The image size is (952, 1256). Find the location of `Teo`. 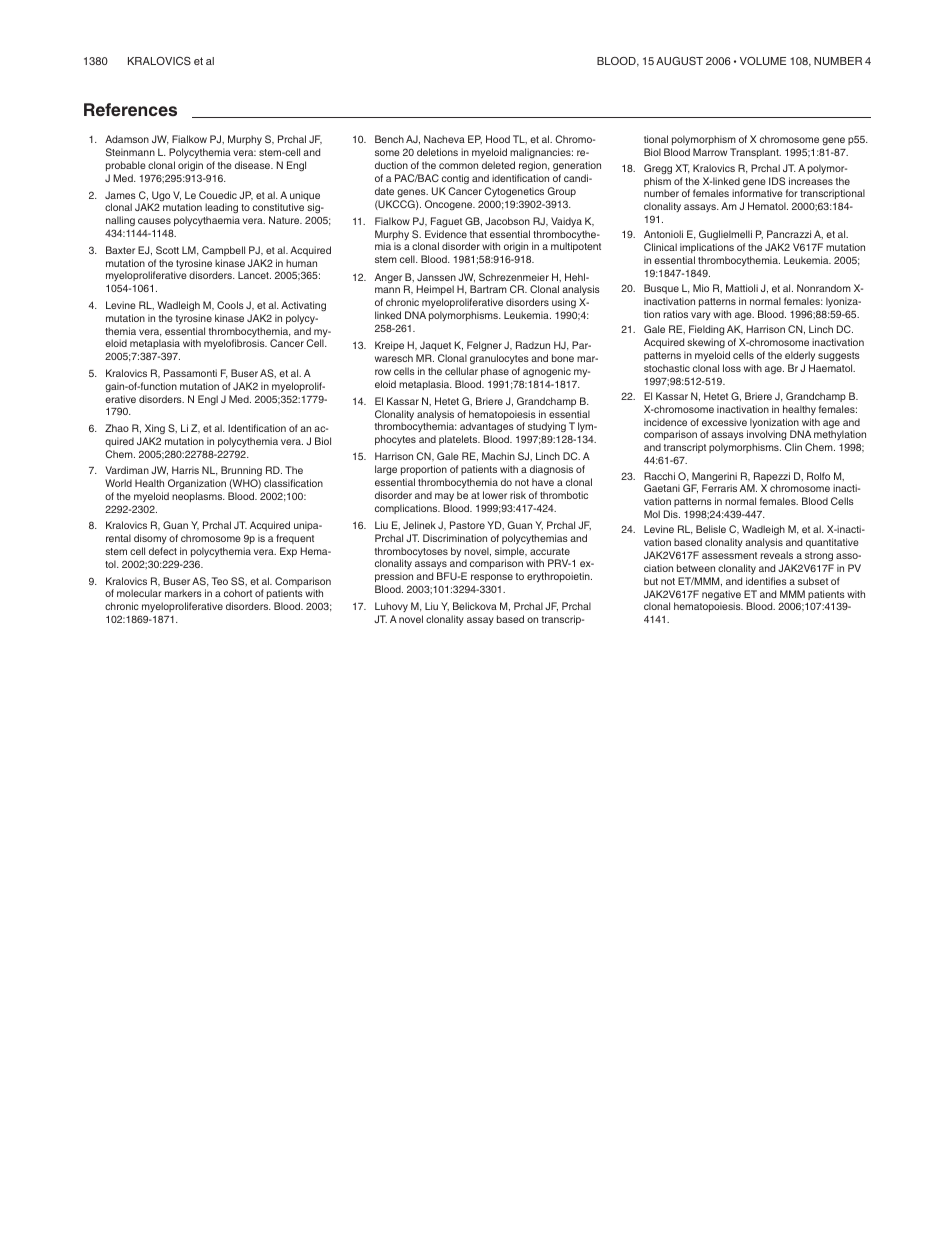

Teo is located at coordinates (220, 581).
